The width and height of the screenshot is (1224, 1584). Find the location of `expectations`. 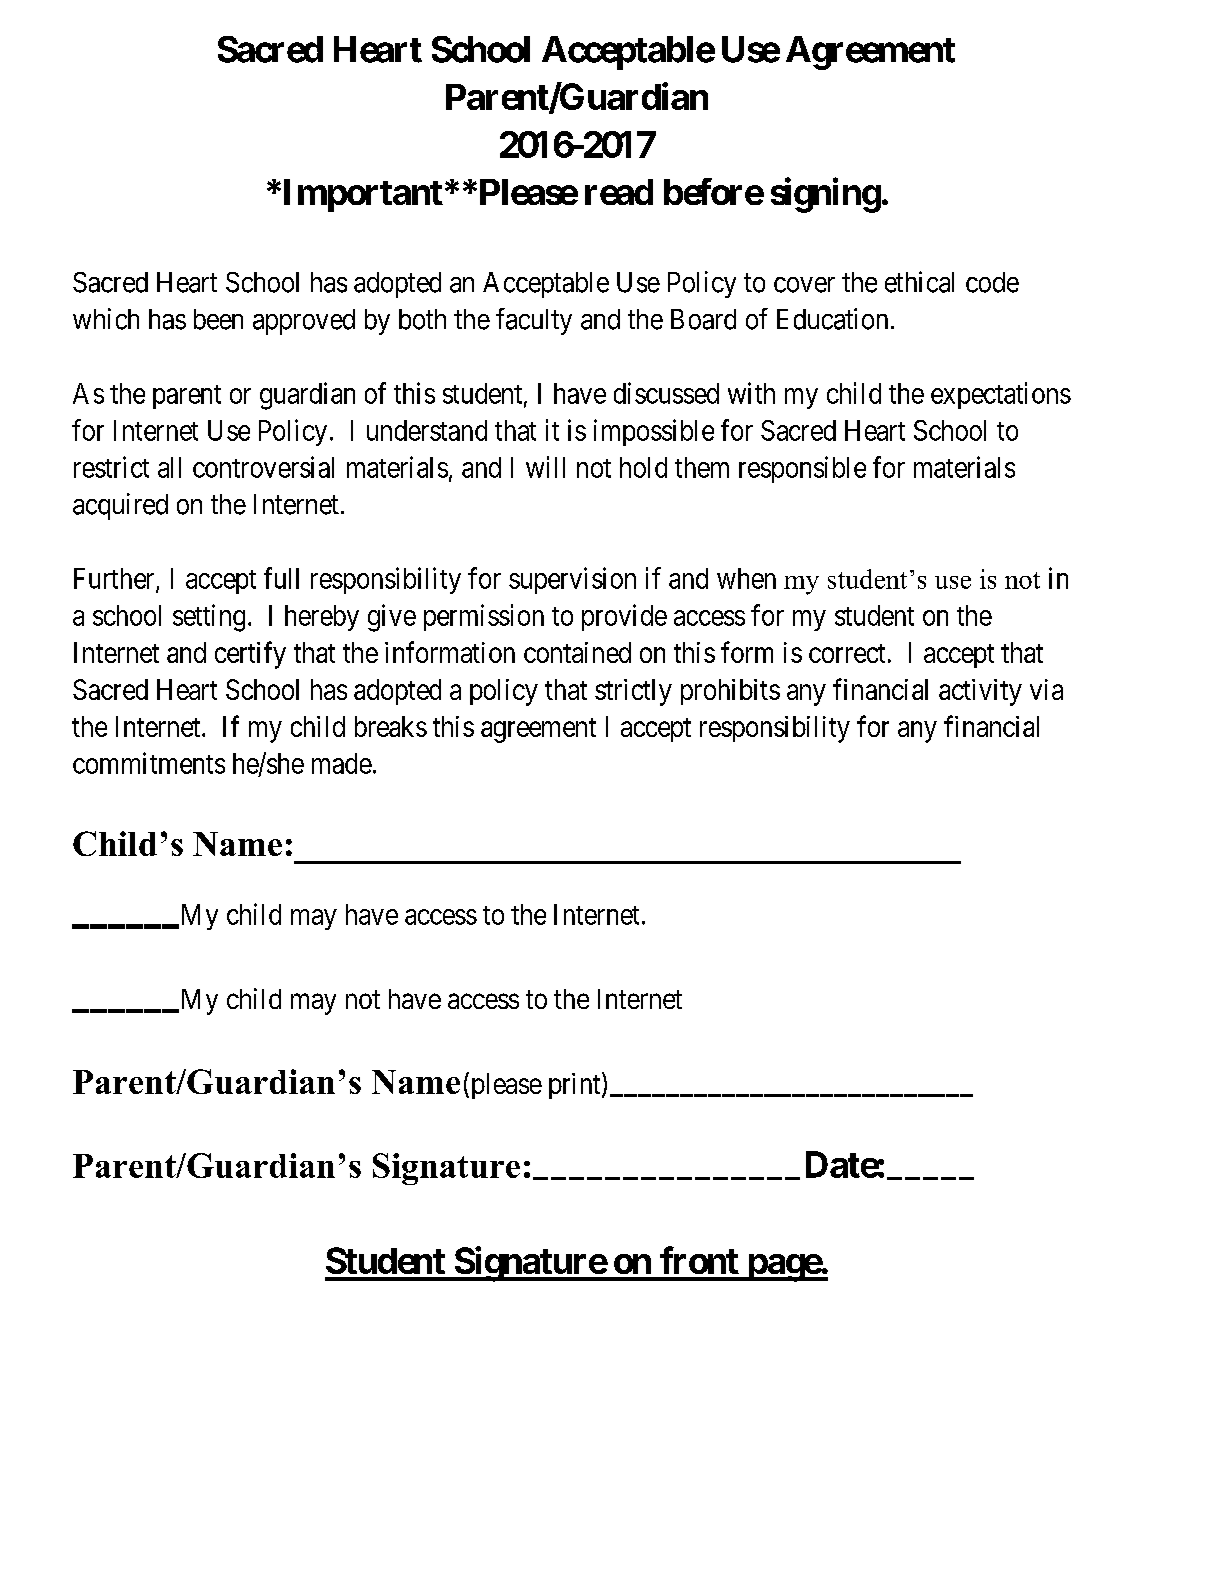

expectations is located at coordinates (1001, 395).
